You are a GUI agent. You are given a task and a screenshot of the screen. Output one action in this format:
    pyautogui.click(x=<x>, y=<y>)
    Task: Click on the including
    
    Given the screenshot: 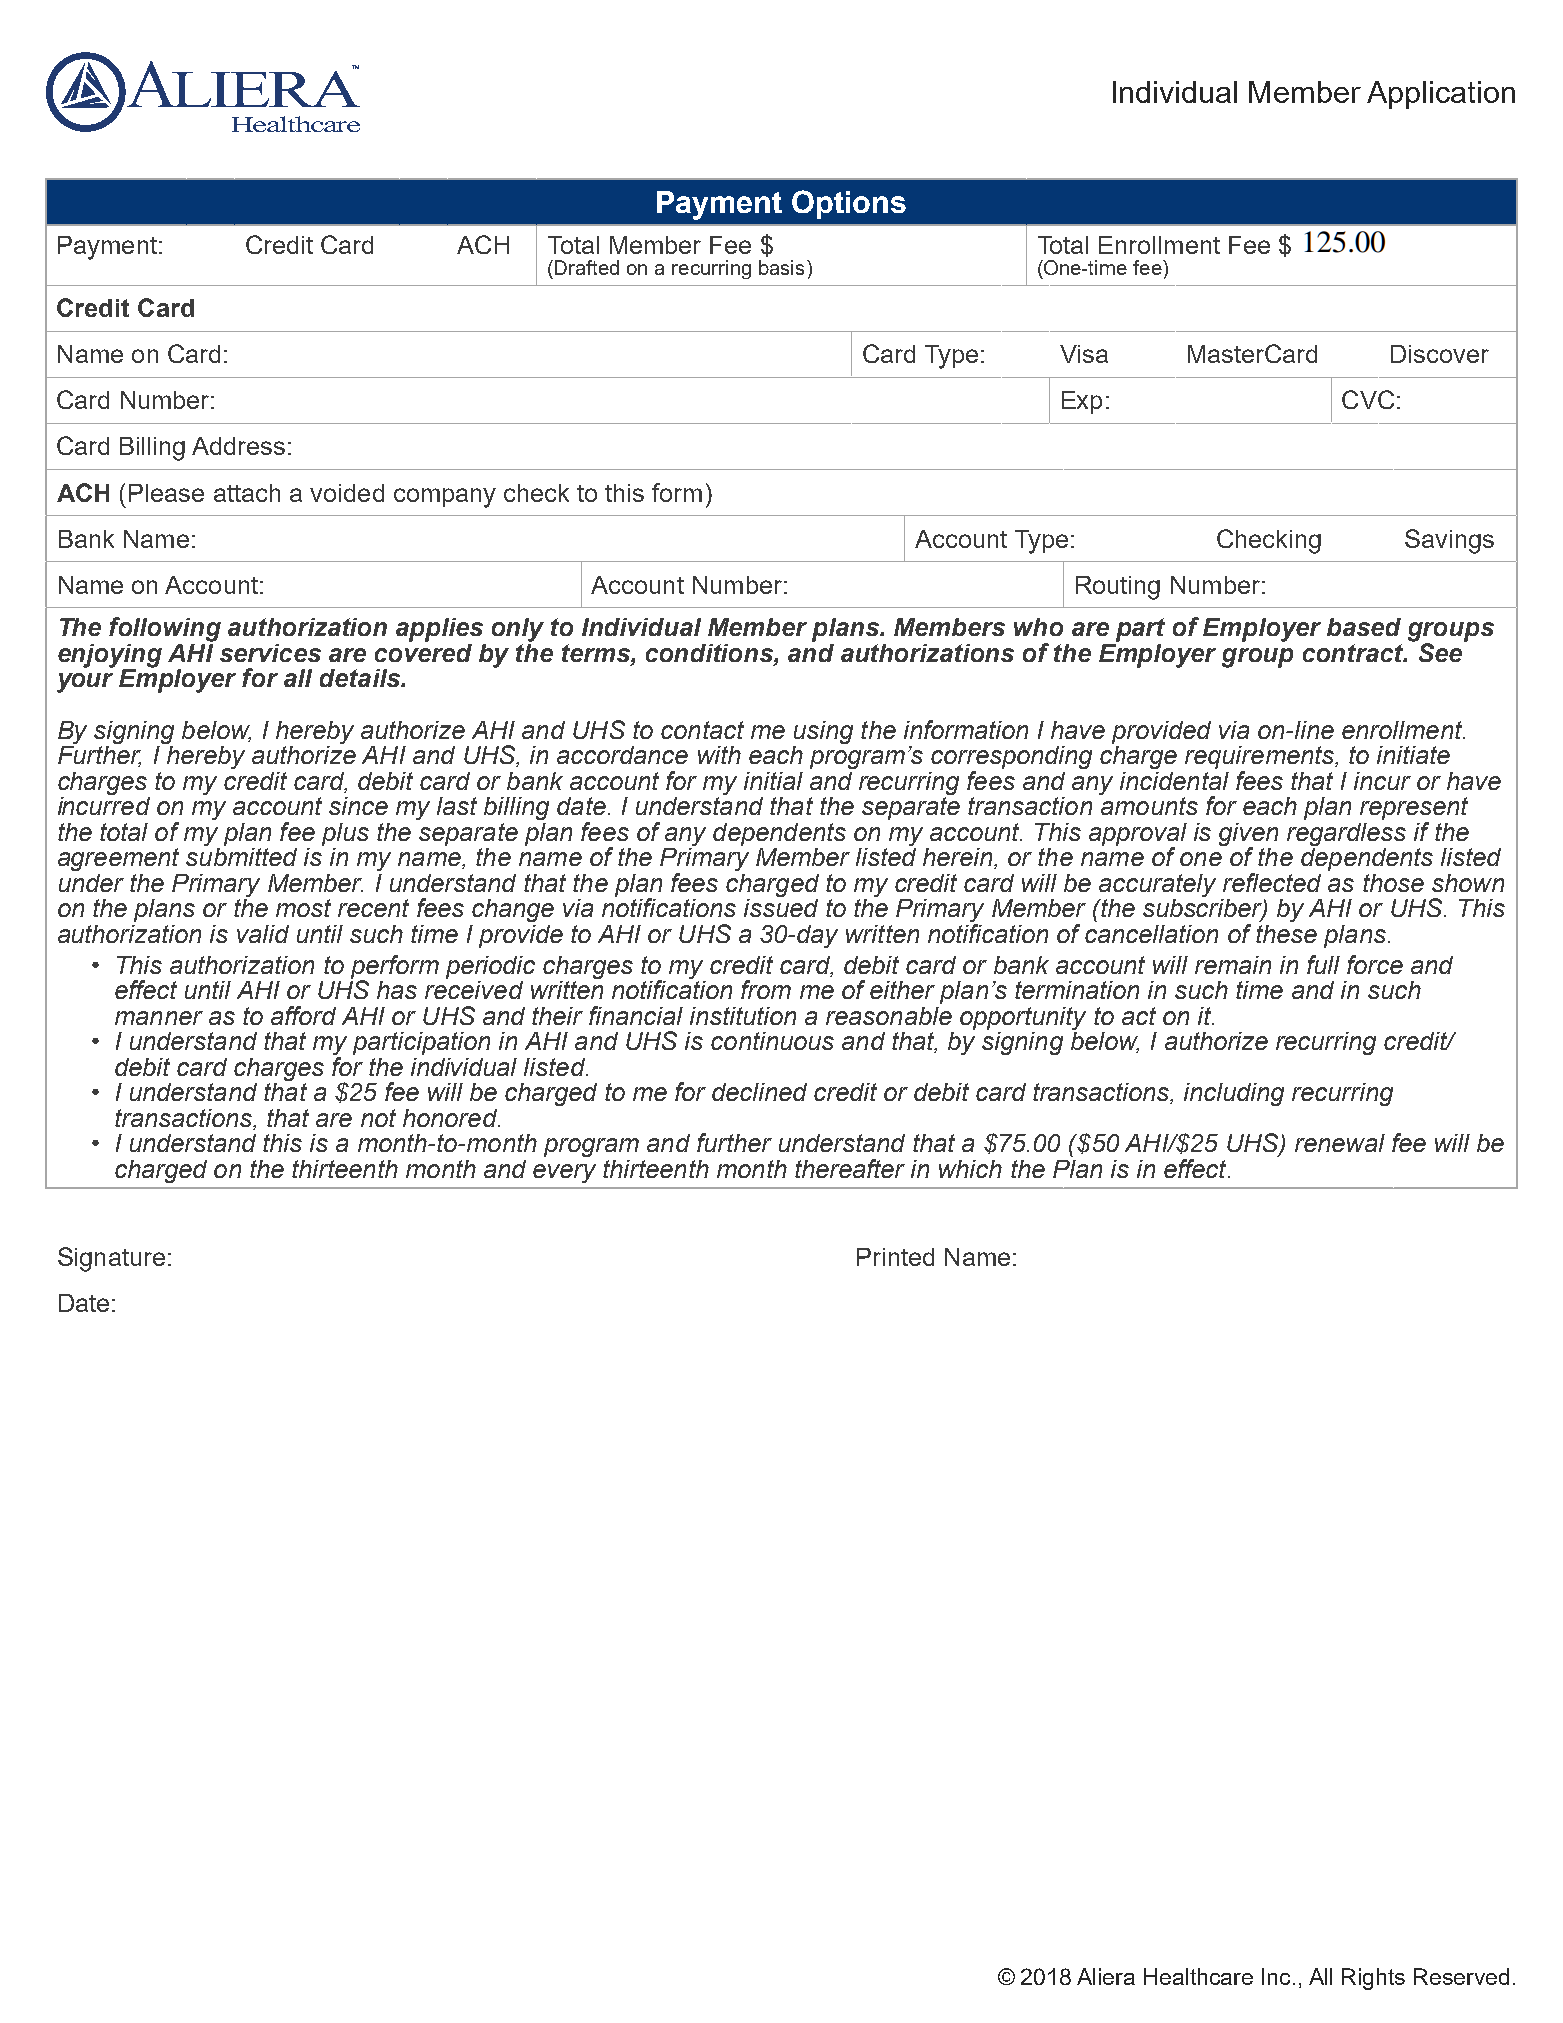 What is the action you would take?
    pyautogui.click(x=1234, y=1094)
